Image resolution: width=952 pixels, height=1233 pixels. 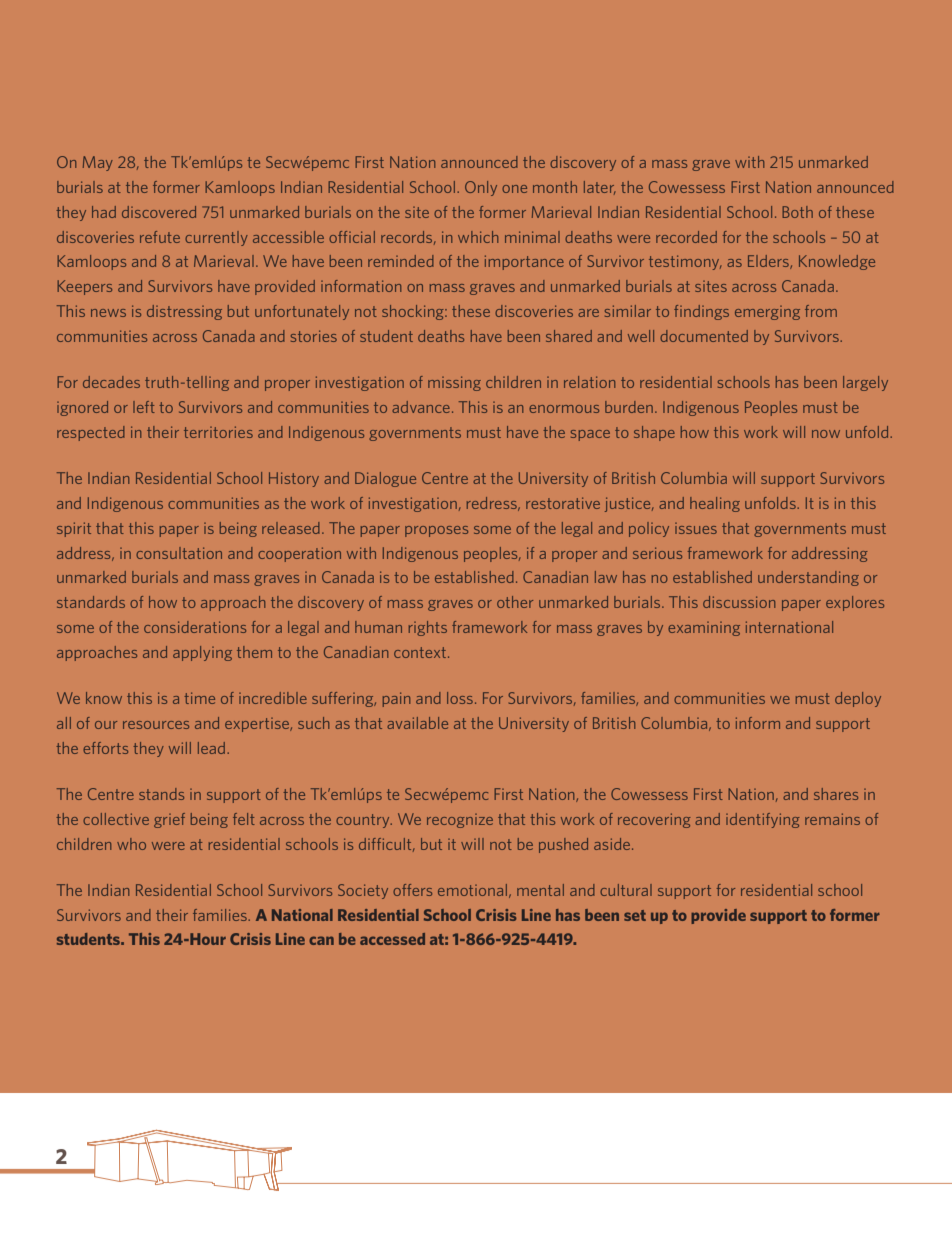 I want to click on who, so click(x=131, y=844).
